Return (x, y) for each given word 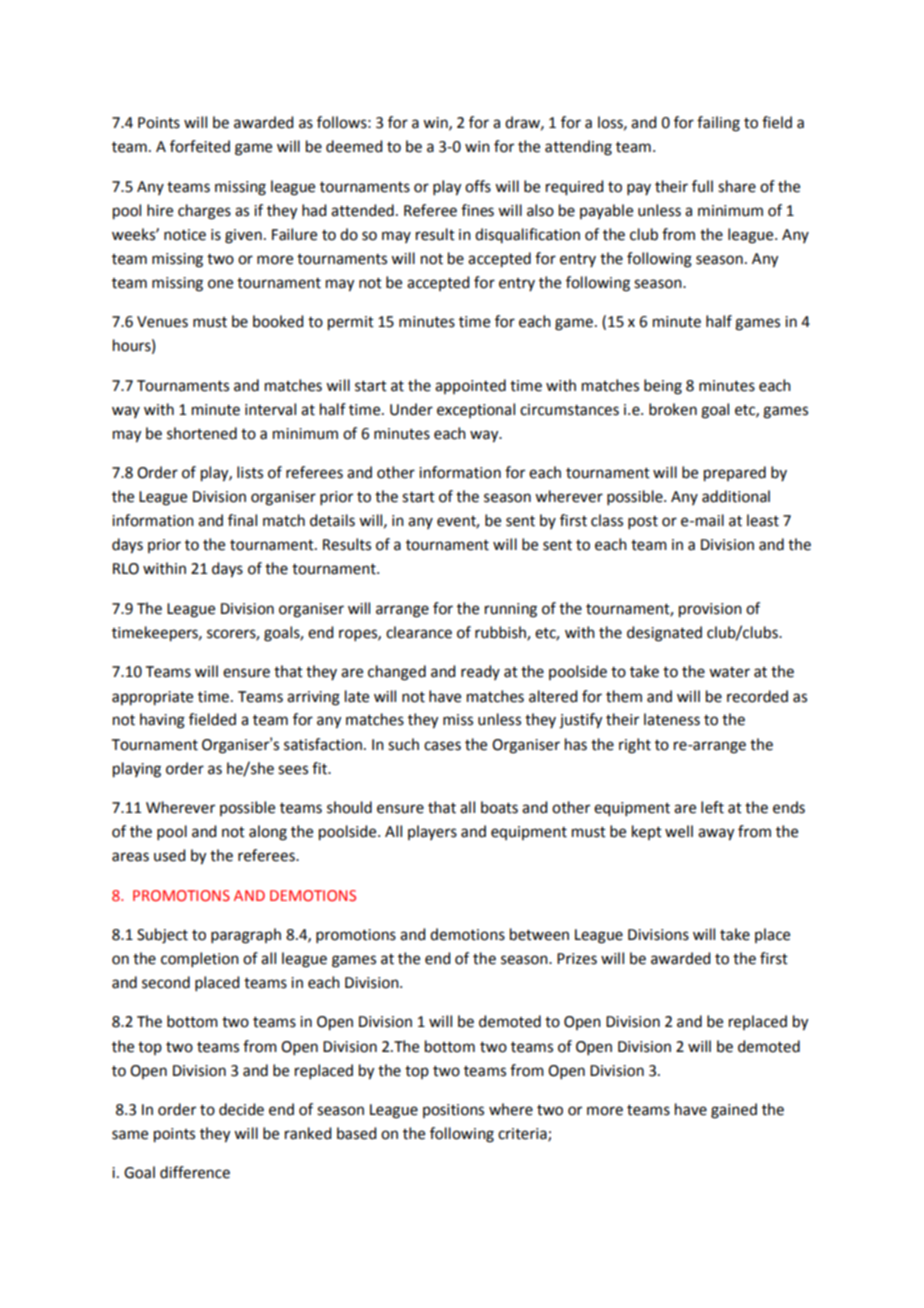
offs (478, 186)
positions (453, 1111)
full (702, 186)
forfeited (200, 146)
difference (195, 1172)
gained (734, 1111)
